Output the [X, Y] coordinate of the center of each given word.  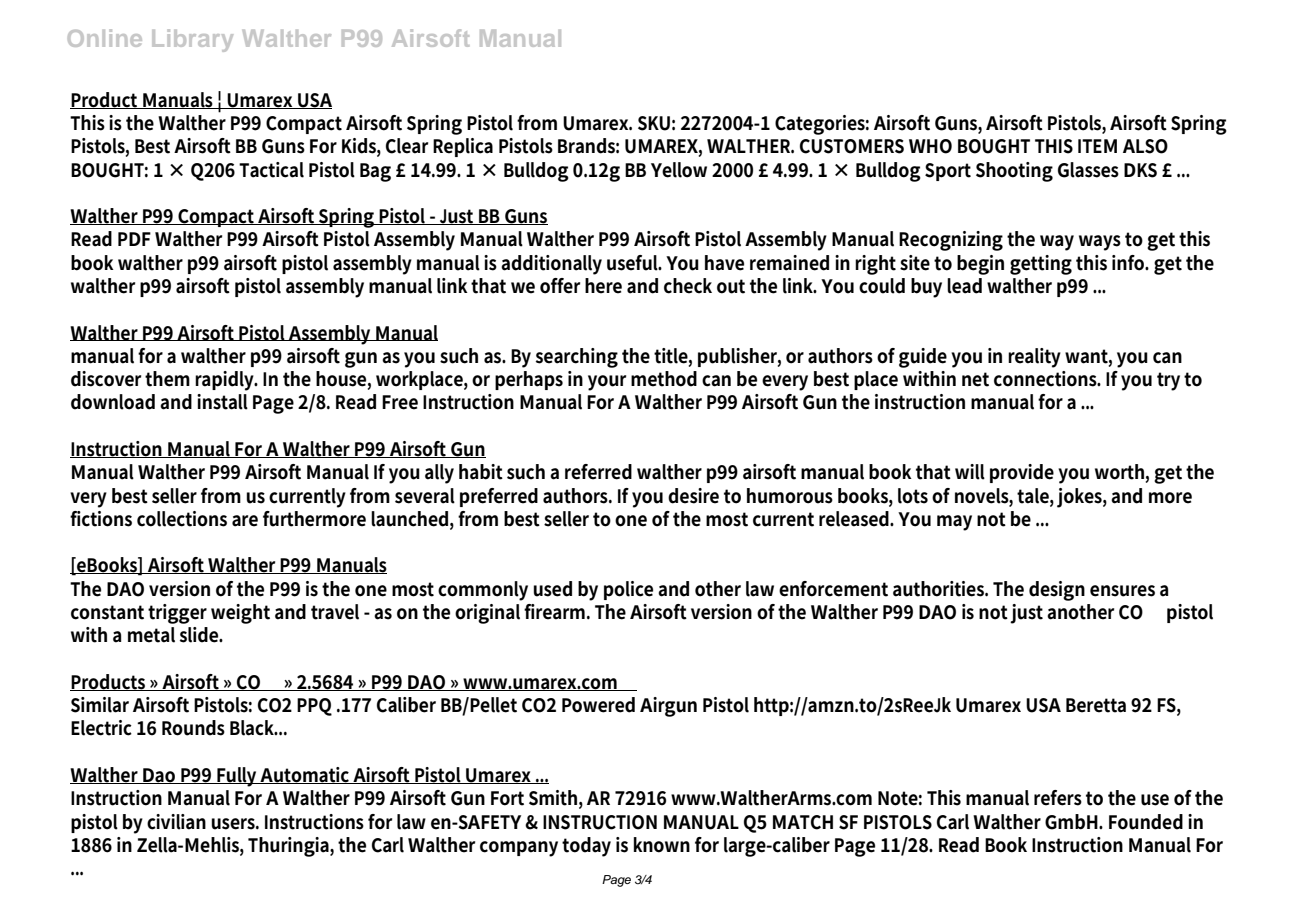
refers [1058, 798]
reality [1034, 358]
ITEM [1097, 146]
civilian [176, 822]
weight [240, 614]
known [662, 845]
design [1057, 591]
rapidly [226, 381]
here [603, 286]
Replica [463, 147]
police [628, 590]
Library [192, 40]
